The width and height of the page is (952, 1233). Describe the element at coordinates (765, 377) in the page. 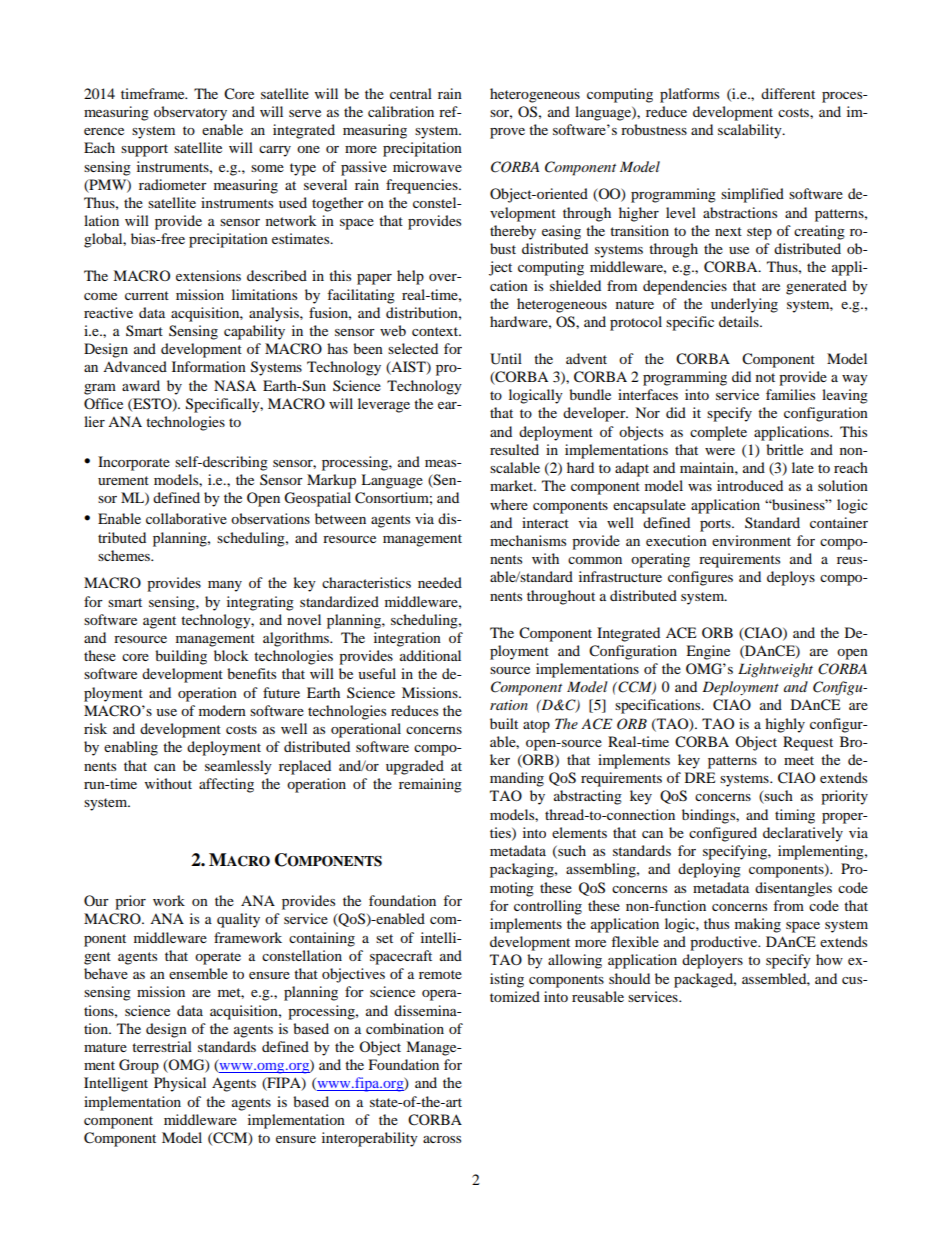

I see `not` at that location.
